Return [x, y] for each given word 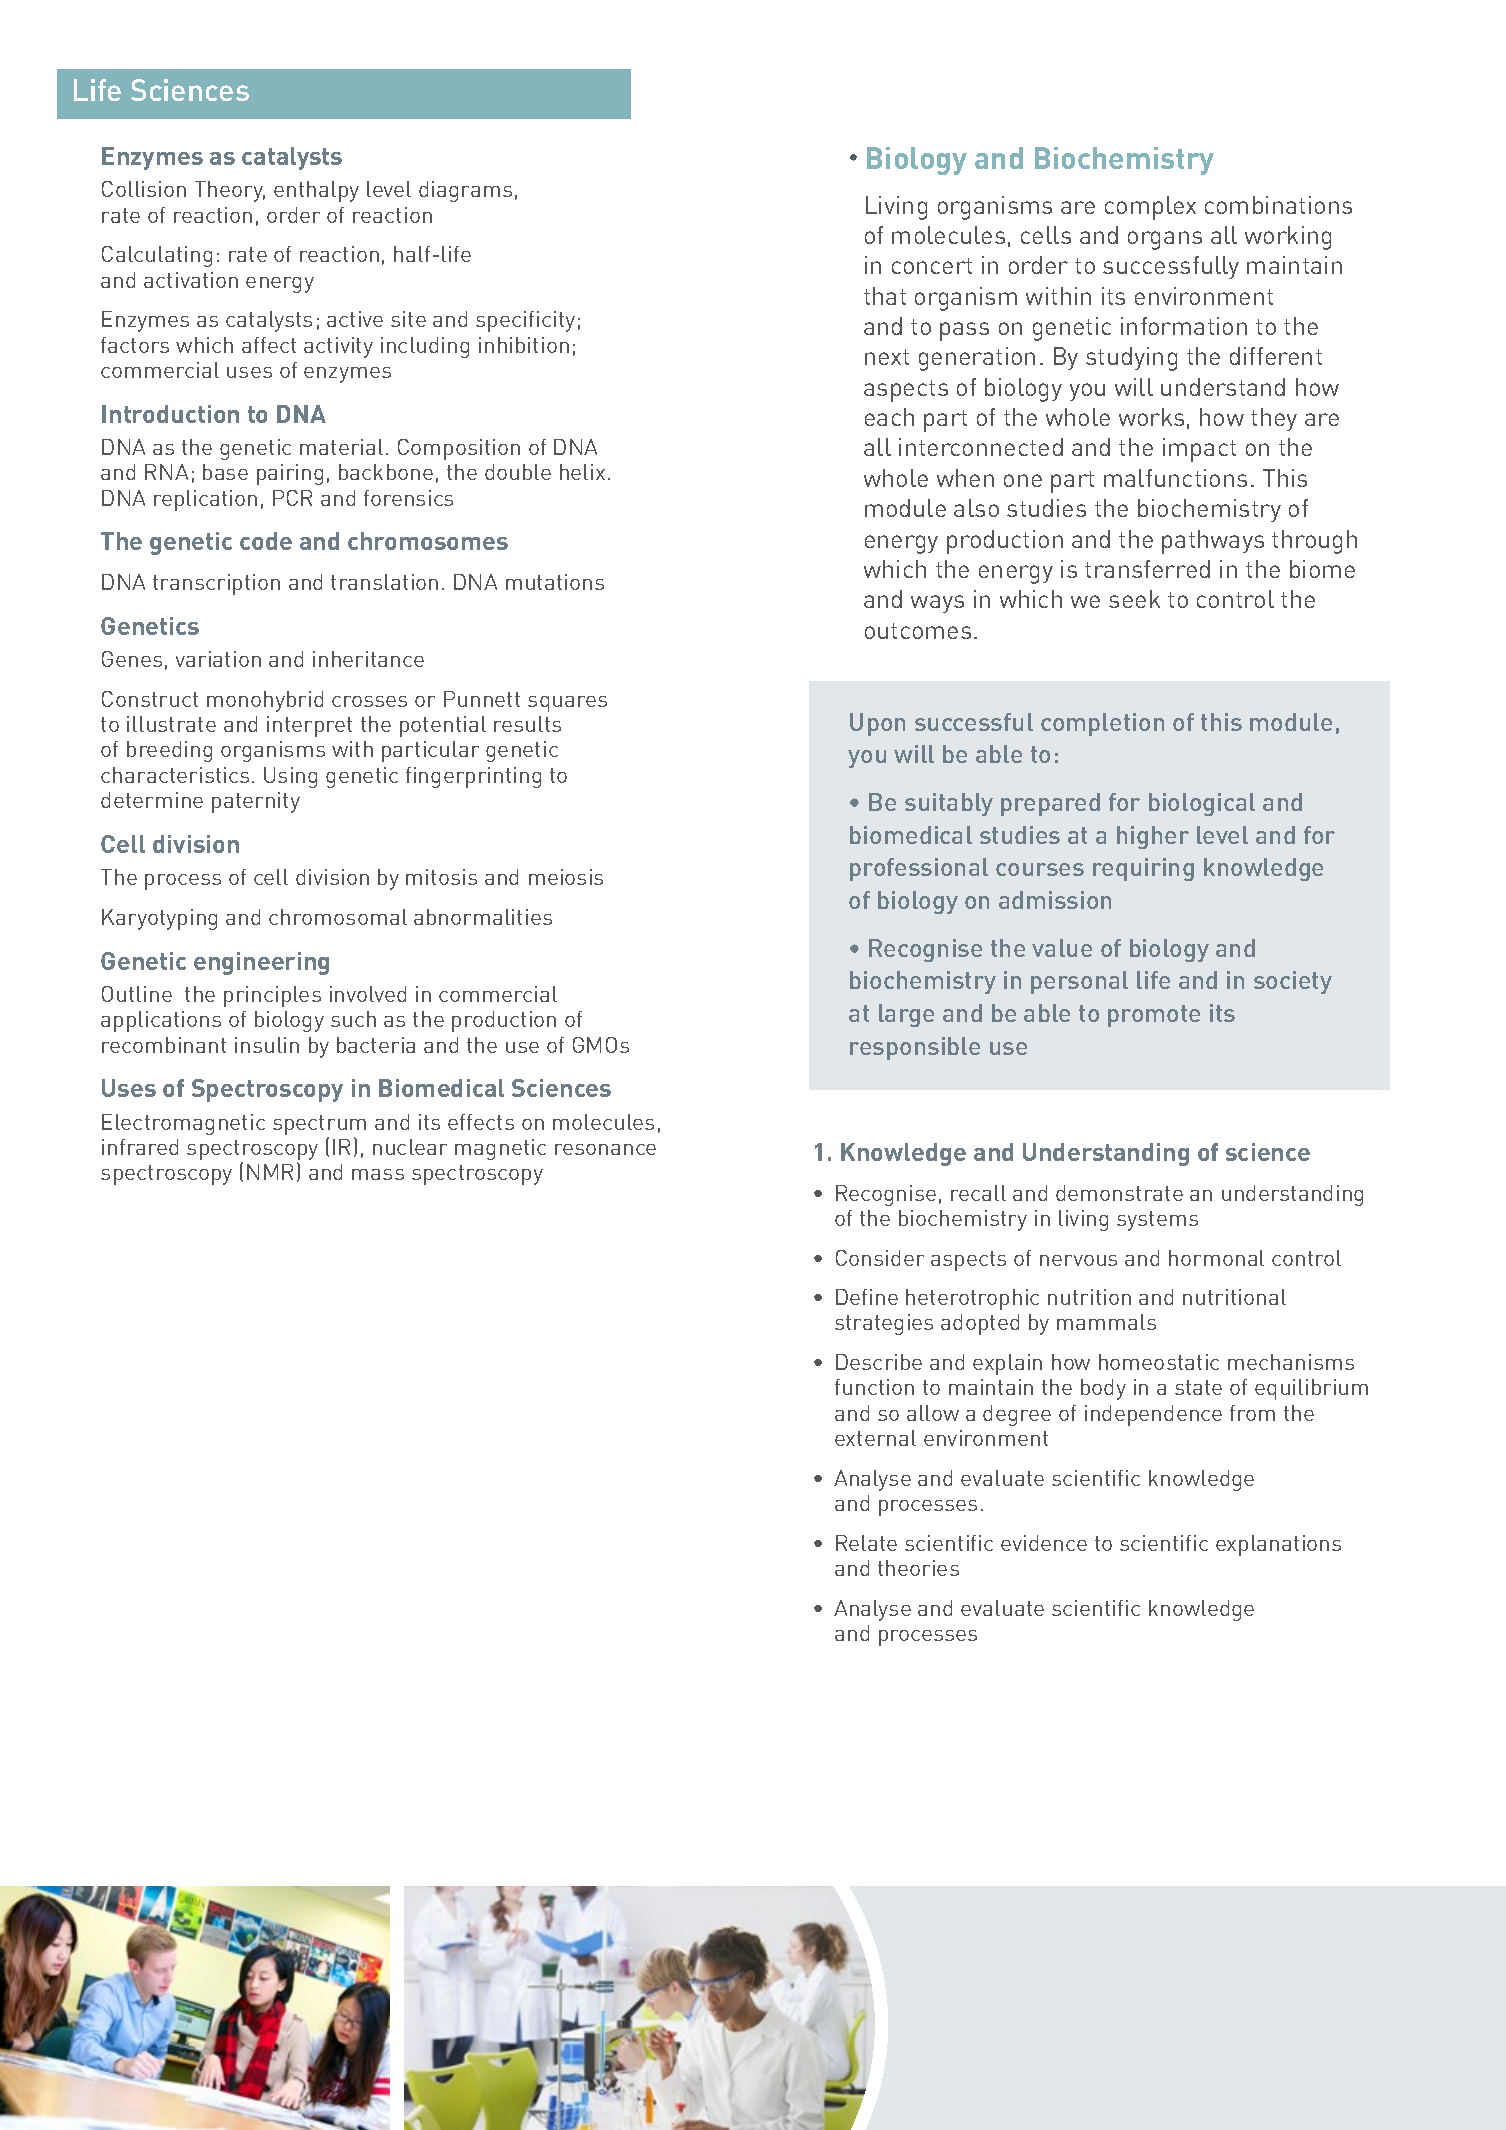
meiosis [566, 877]
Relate [866, 1543]
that [885, 296]
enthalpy [316, 191]
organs [1165, 240]
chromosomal [338, 917]
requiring [1143, 869]
